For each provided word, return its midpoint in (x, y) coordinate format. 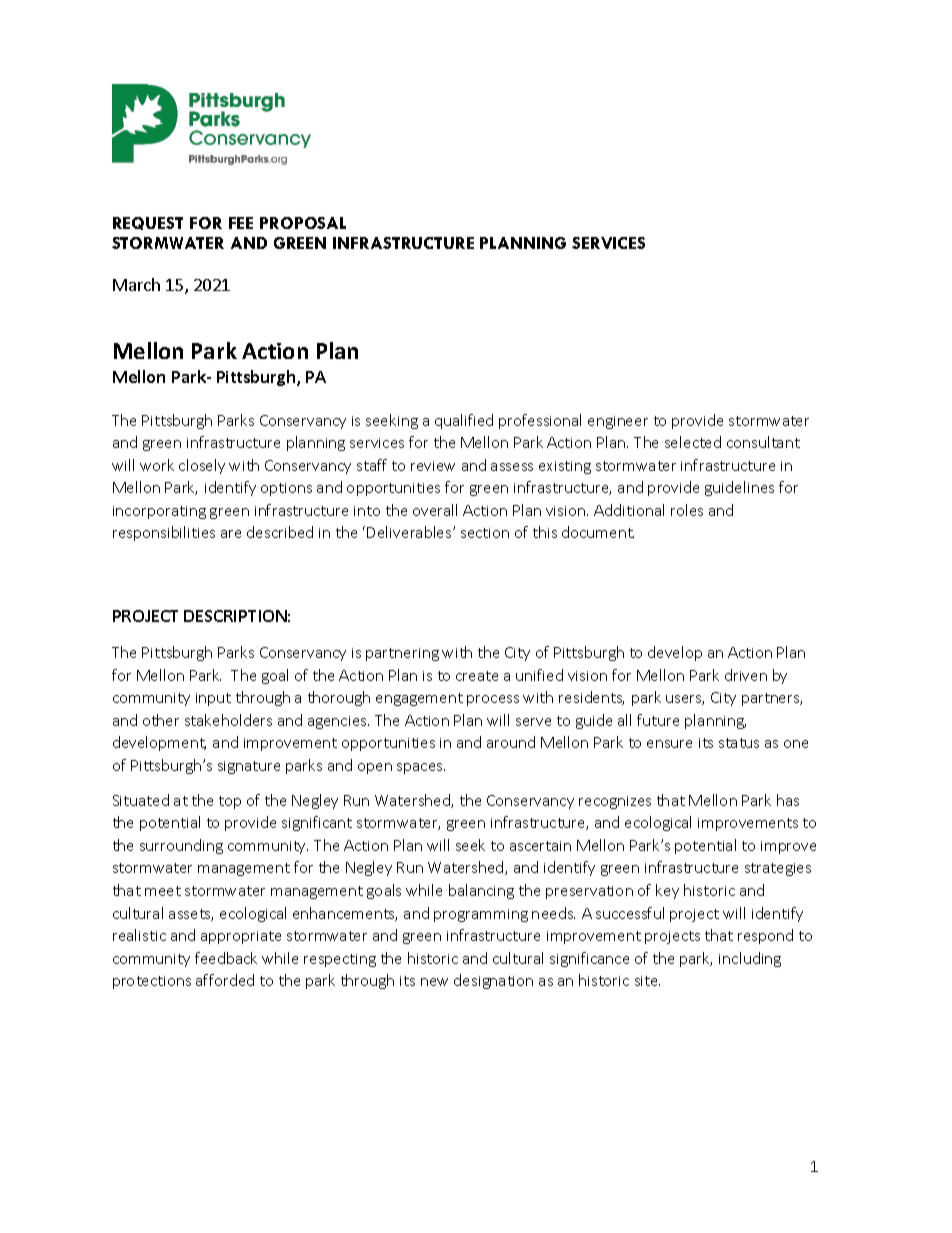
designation (493, 981)
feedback (226, 958)
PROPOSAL (303, 223)
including (750, 959)
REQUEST (148, 223)
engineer (618, 422)
